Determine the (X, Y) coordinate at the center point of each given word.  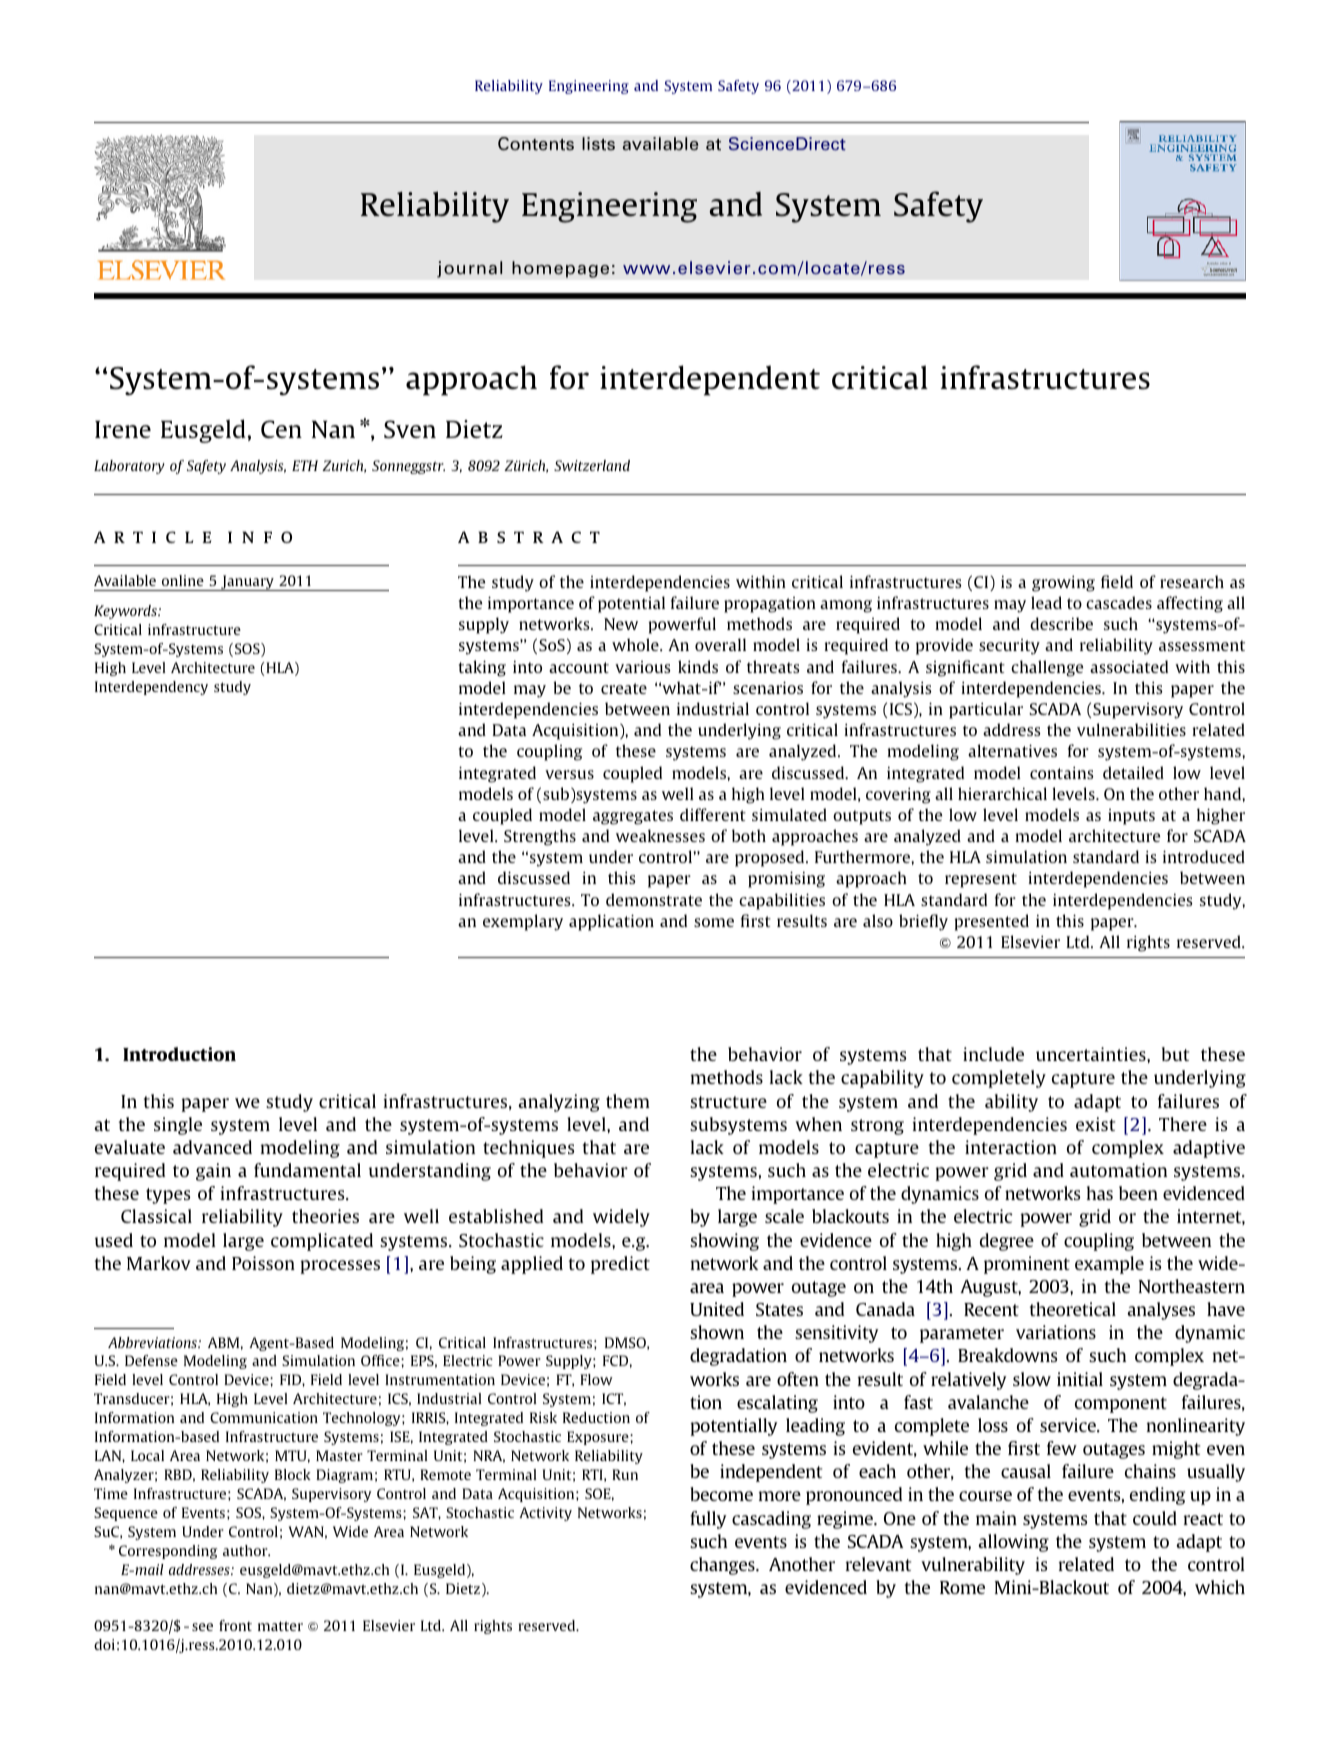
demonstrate (654, 899)
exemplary (523, 922)
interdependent (710, 380)
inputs (1131, 817)
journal (470, 269)
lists (598, 144)
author (246, 1550)
